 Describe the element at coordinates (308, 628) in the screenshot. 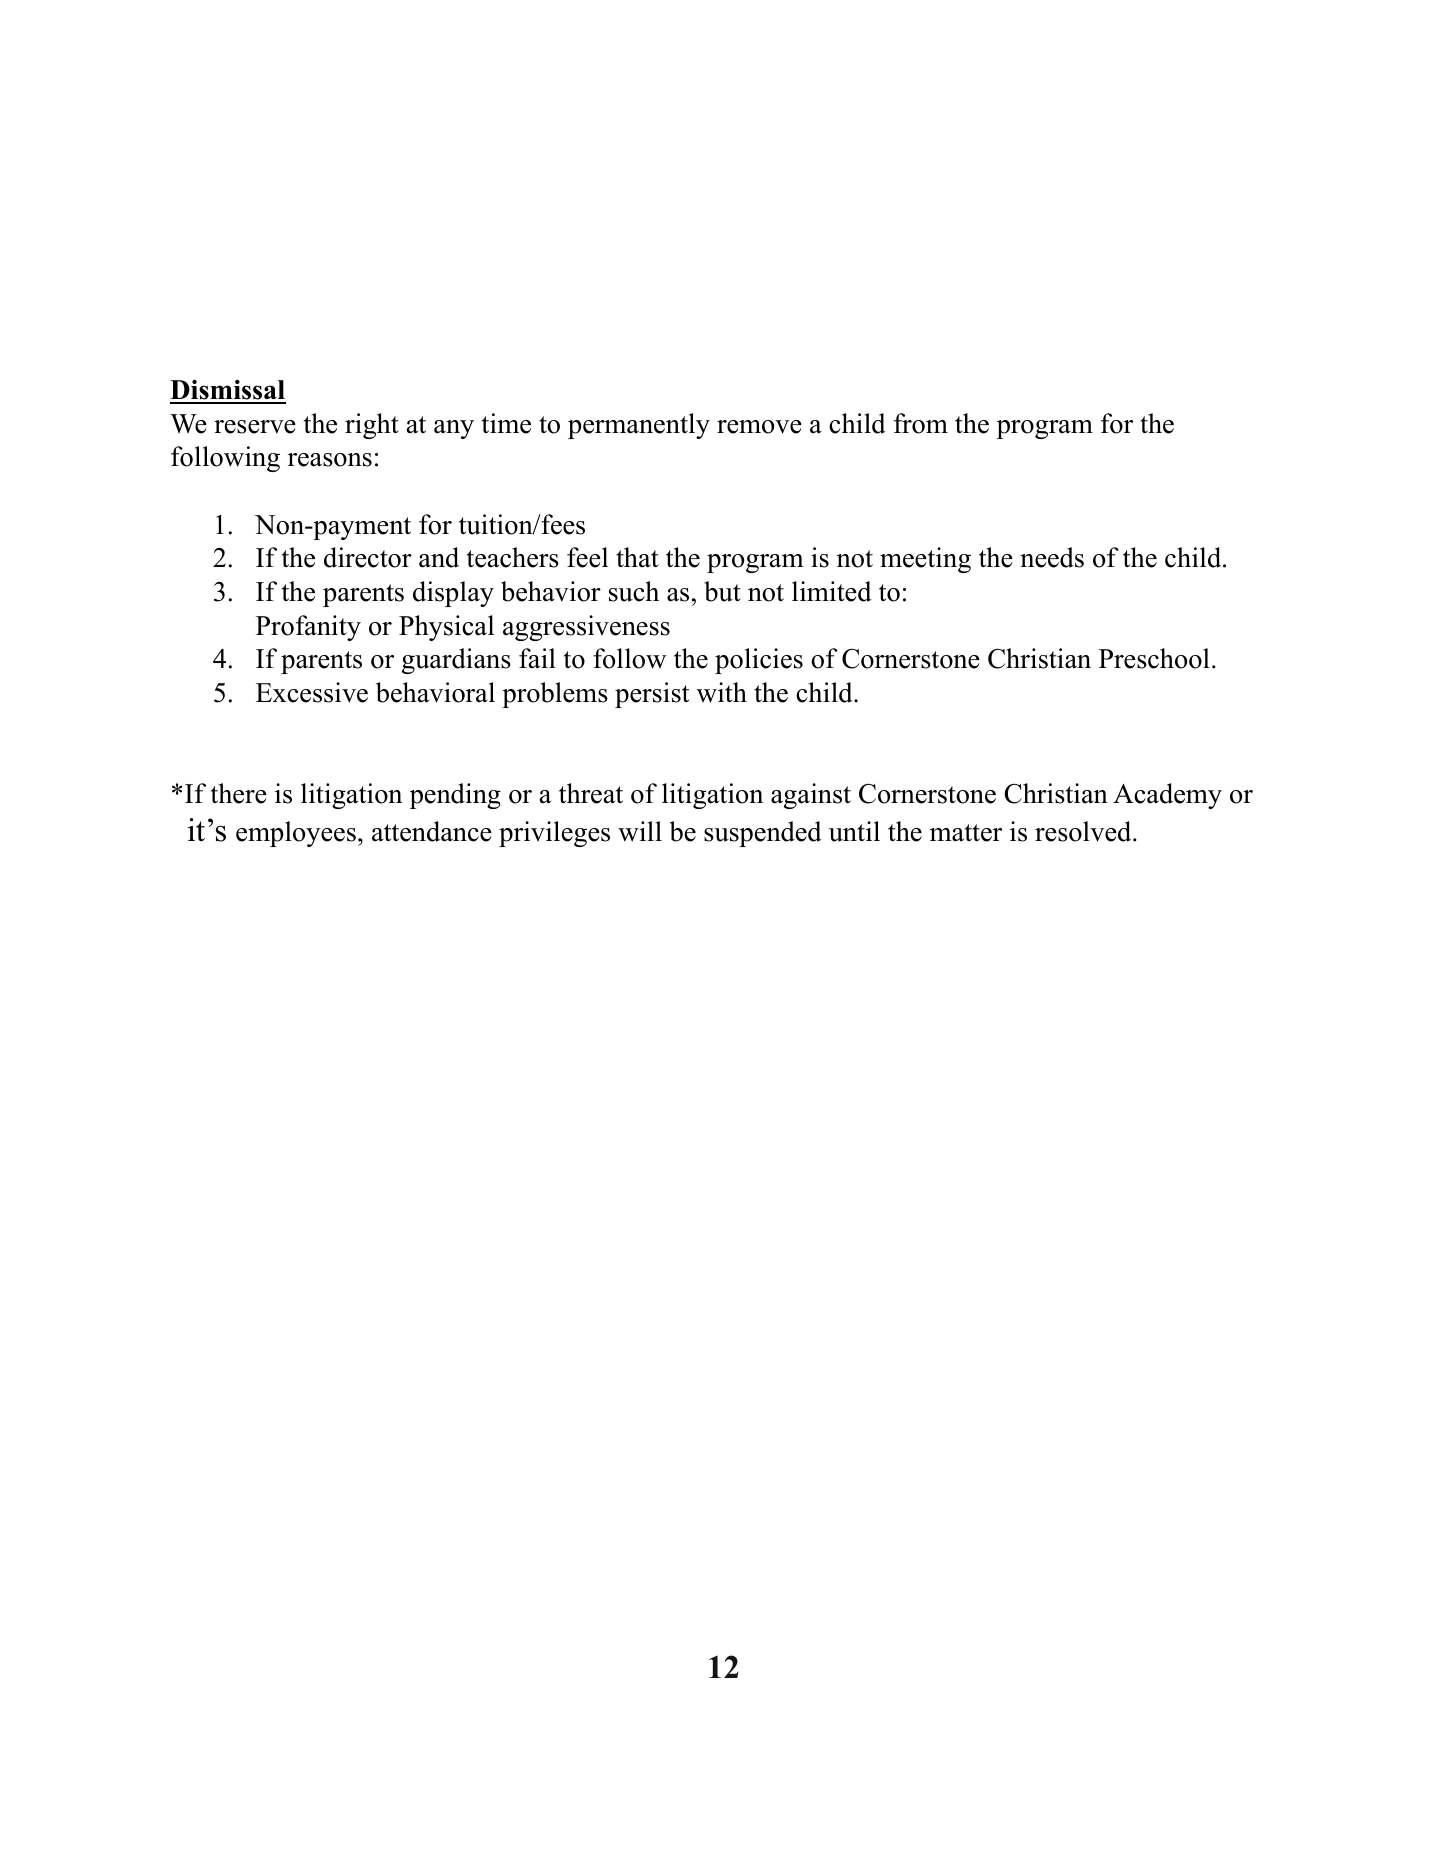

I see `Profanity` at that location.
